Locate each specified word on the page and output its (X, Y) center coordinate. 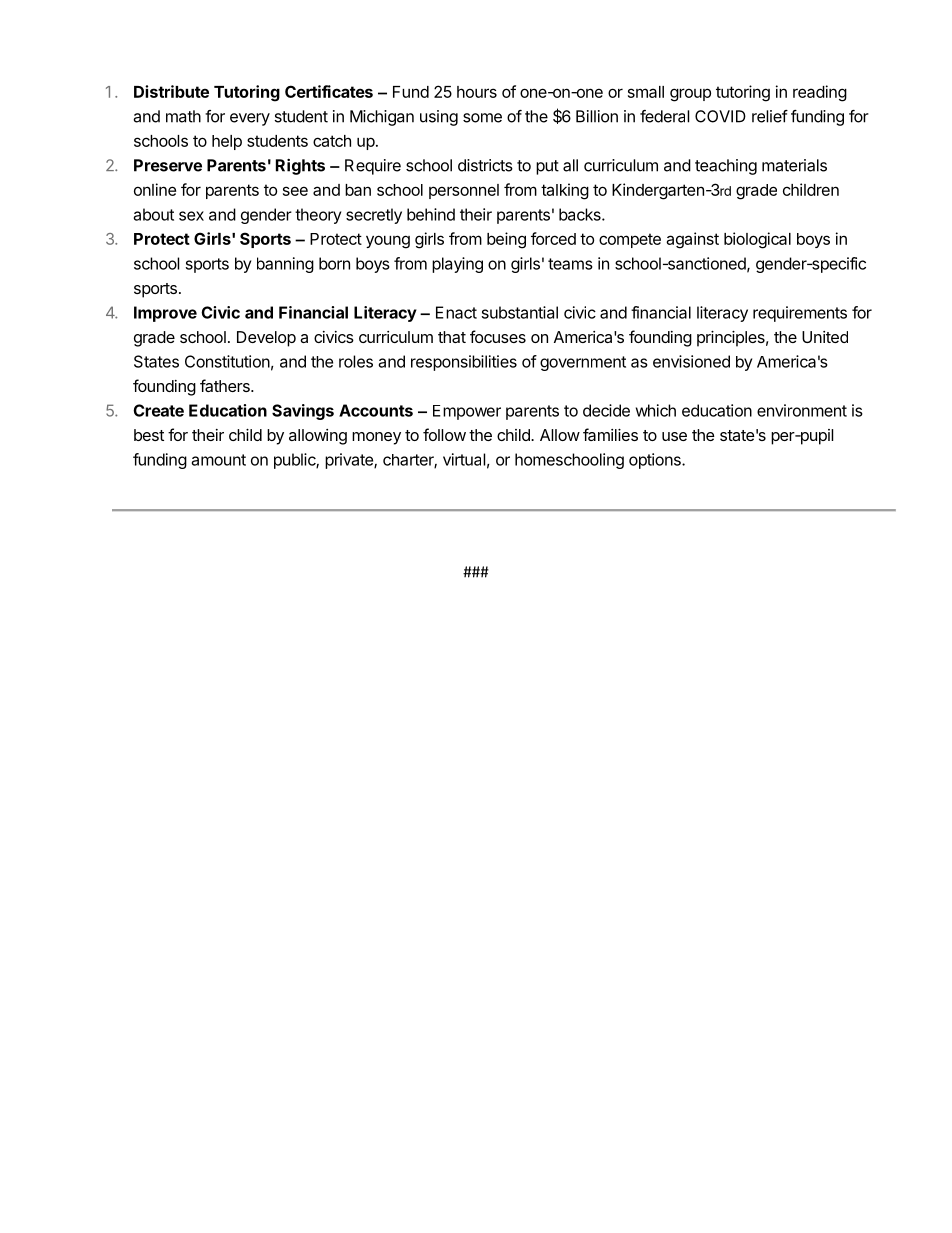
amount (219, 460)
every (250, 119)
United (825, 337)
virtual (464, 459)
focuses (498, 336)
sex (191, 216)
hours (477, 92)
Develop (266, 339)
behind (431, 214)
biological (757, 240)
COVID (720, 116)
